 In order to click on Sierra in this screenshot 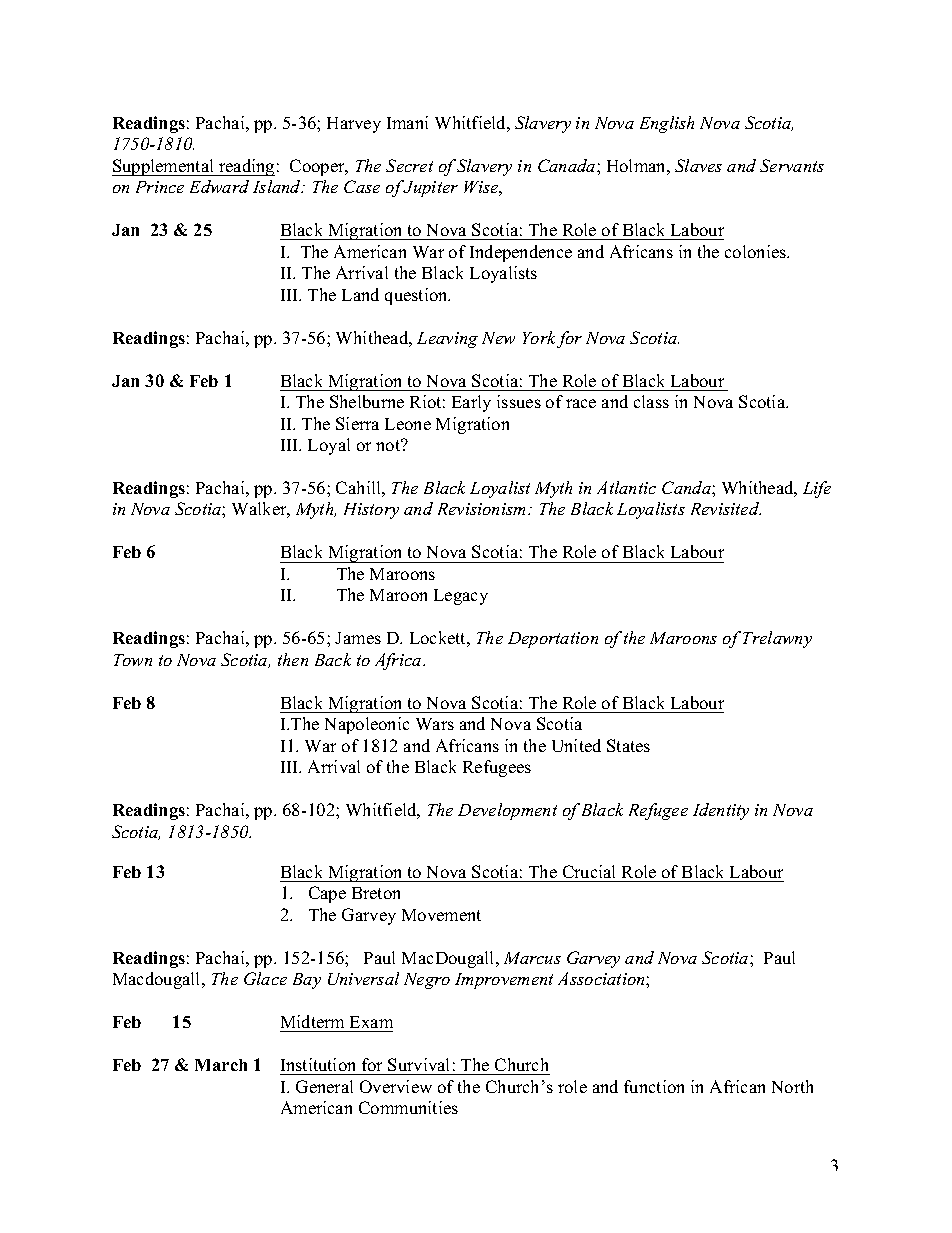, I will do `click(357, 423)`.
